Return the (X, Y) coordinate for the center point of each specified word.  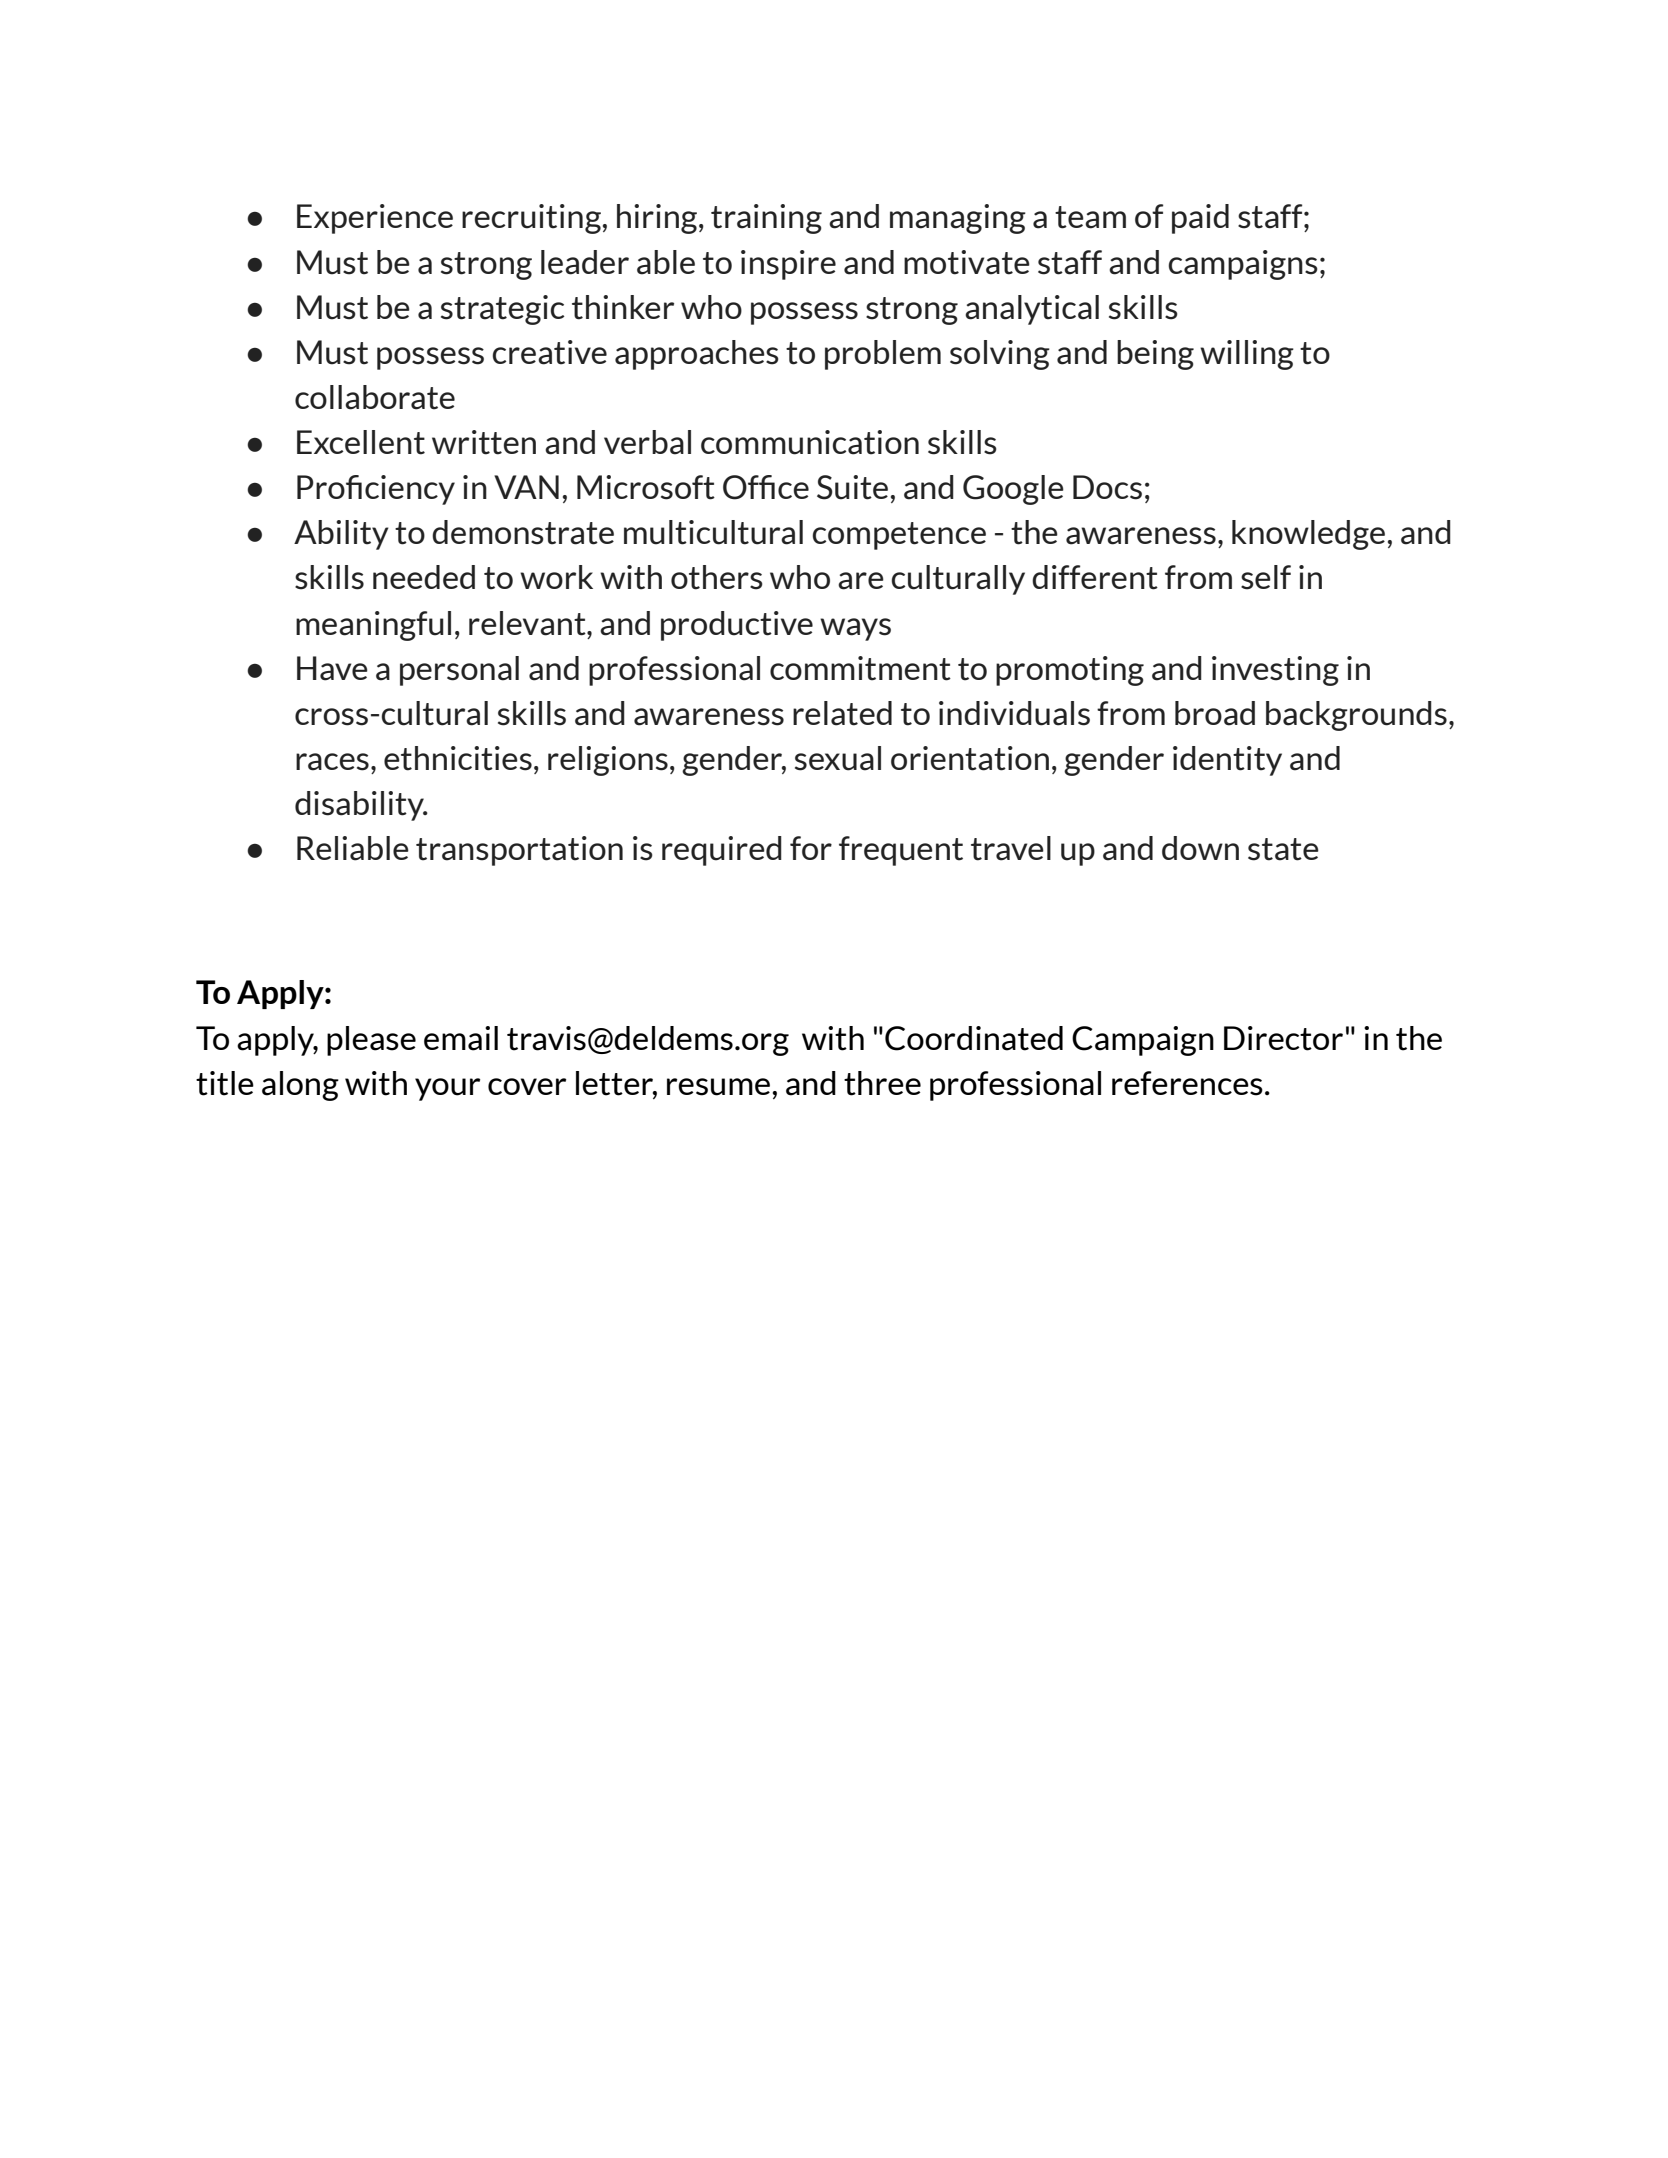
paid (1200, 219)
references (1187, 1083)
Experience (375, 219)
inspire (788, 265)
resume (718, 1087)
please (371, 1041)
